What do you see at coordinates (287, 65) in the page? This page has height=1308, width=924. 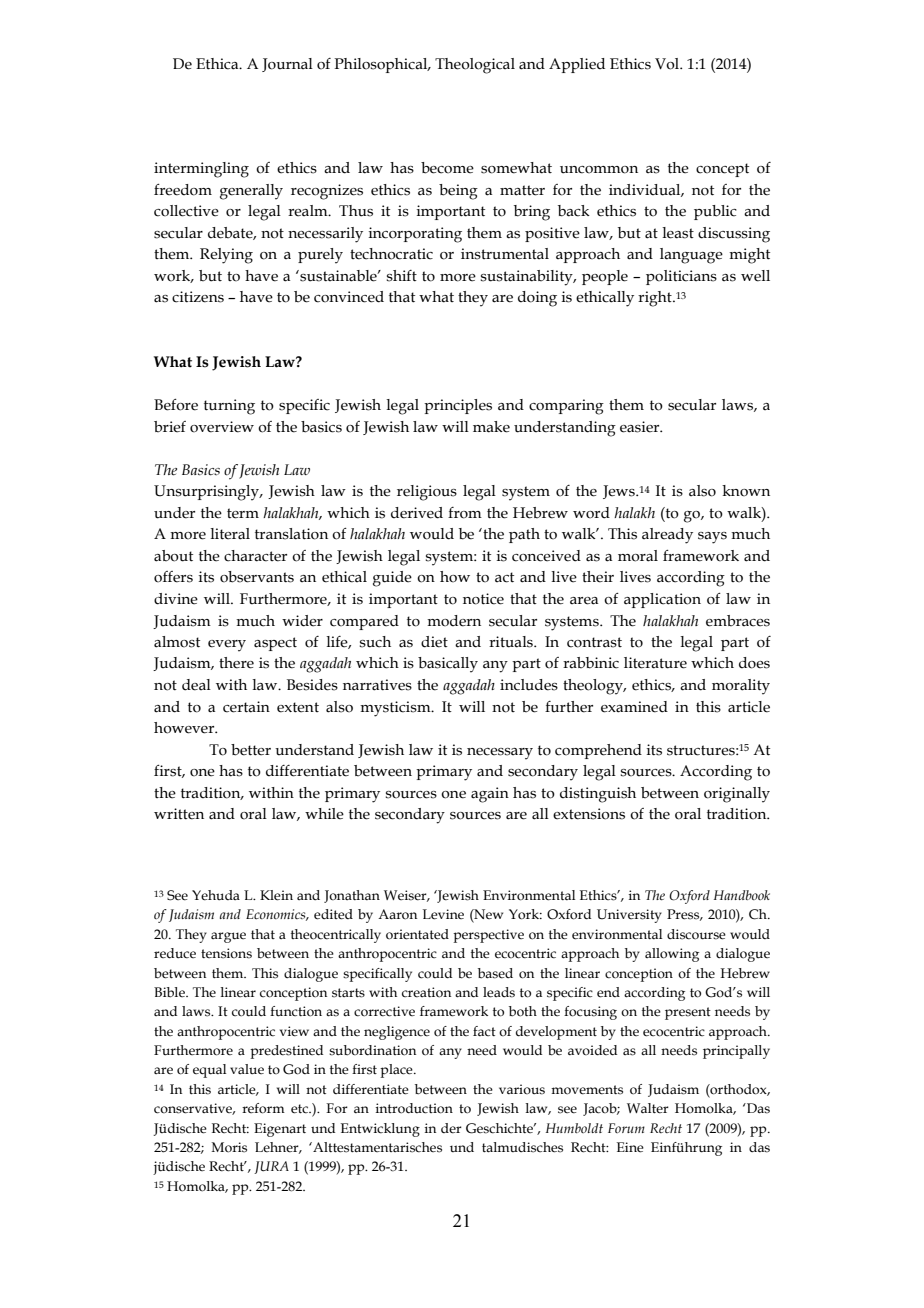 I see `Journal` at bounding box center [287, 65].
